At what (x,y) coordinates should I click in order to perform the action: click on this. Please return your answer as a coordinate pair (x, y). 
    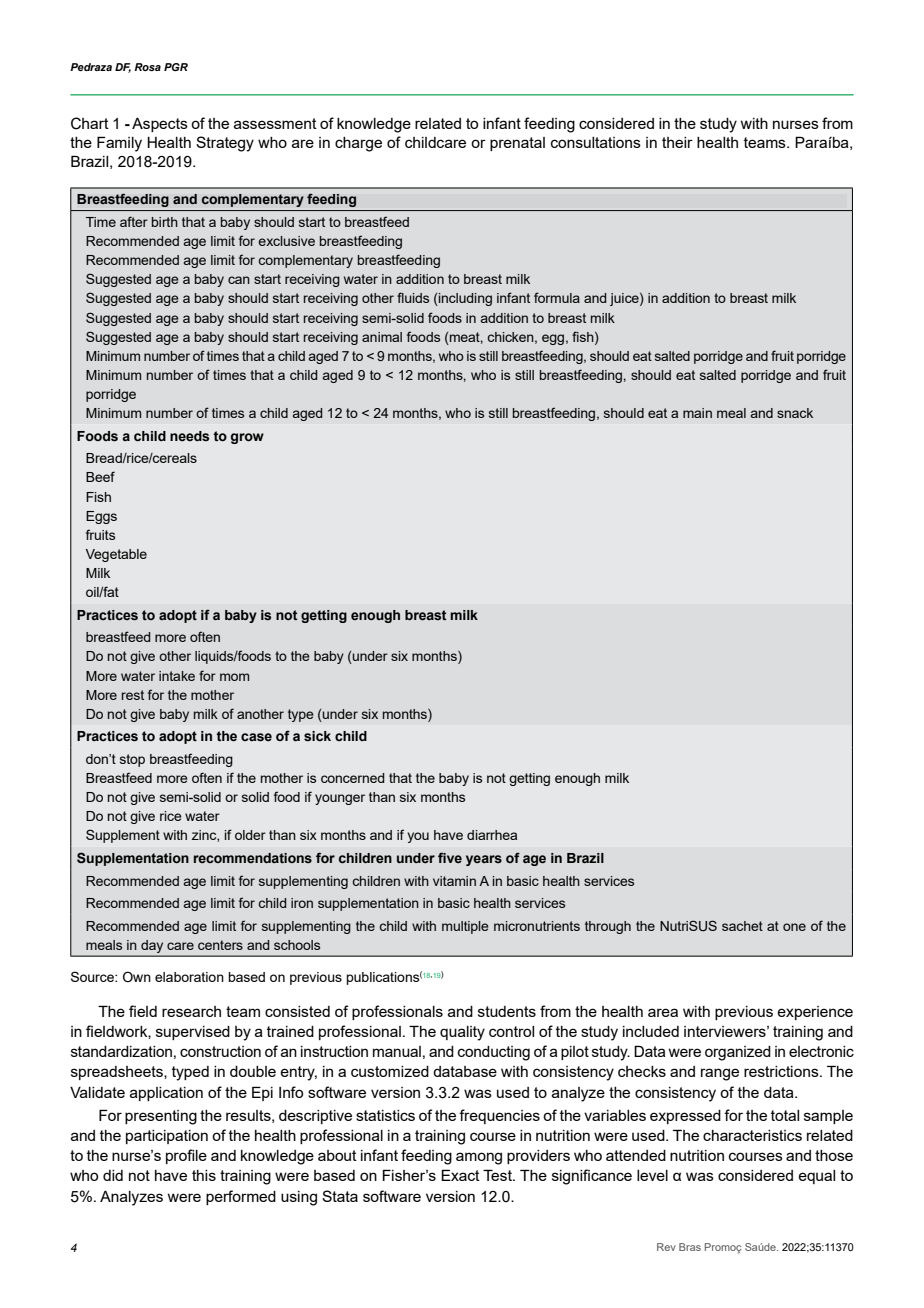
    Looking at the image, I should click on (204, 1175).
